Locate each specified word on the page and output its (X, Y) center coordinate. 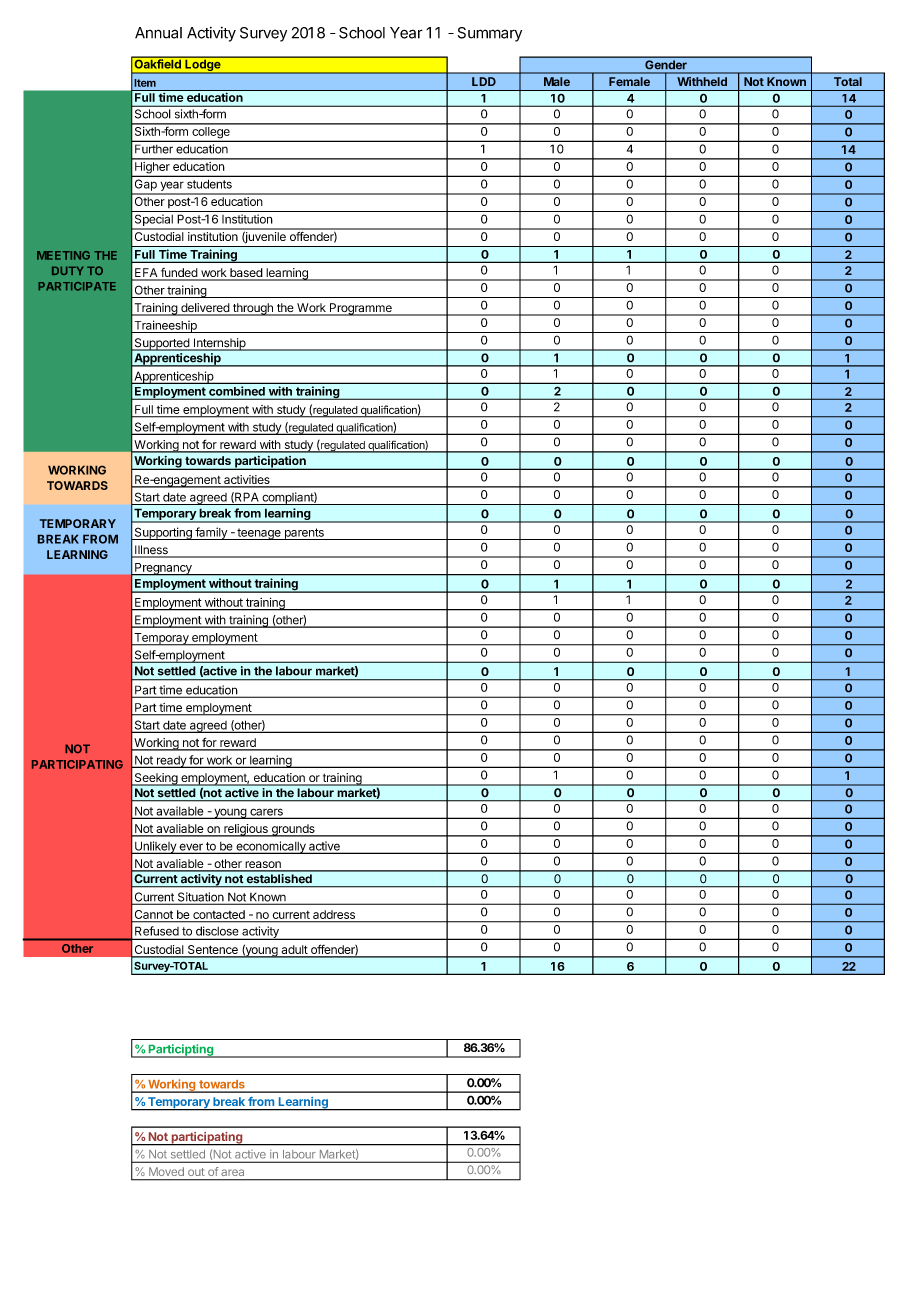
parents (304, 534)
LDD (484, 81)
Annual (158, 33)
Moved (166, 1171)
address (334, 914)
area (233, 1173)
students (209, 184)
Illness (151, 551)
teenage (259, 534)
